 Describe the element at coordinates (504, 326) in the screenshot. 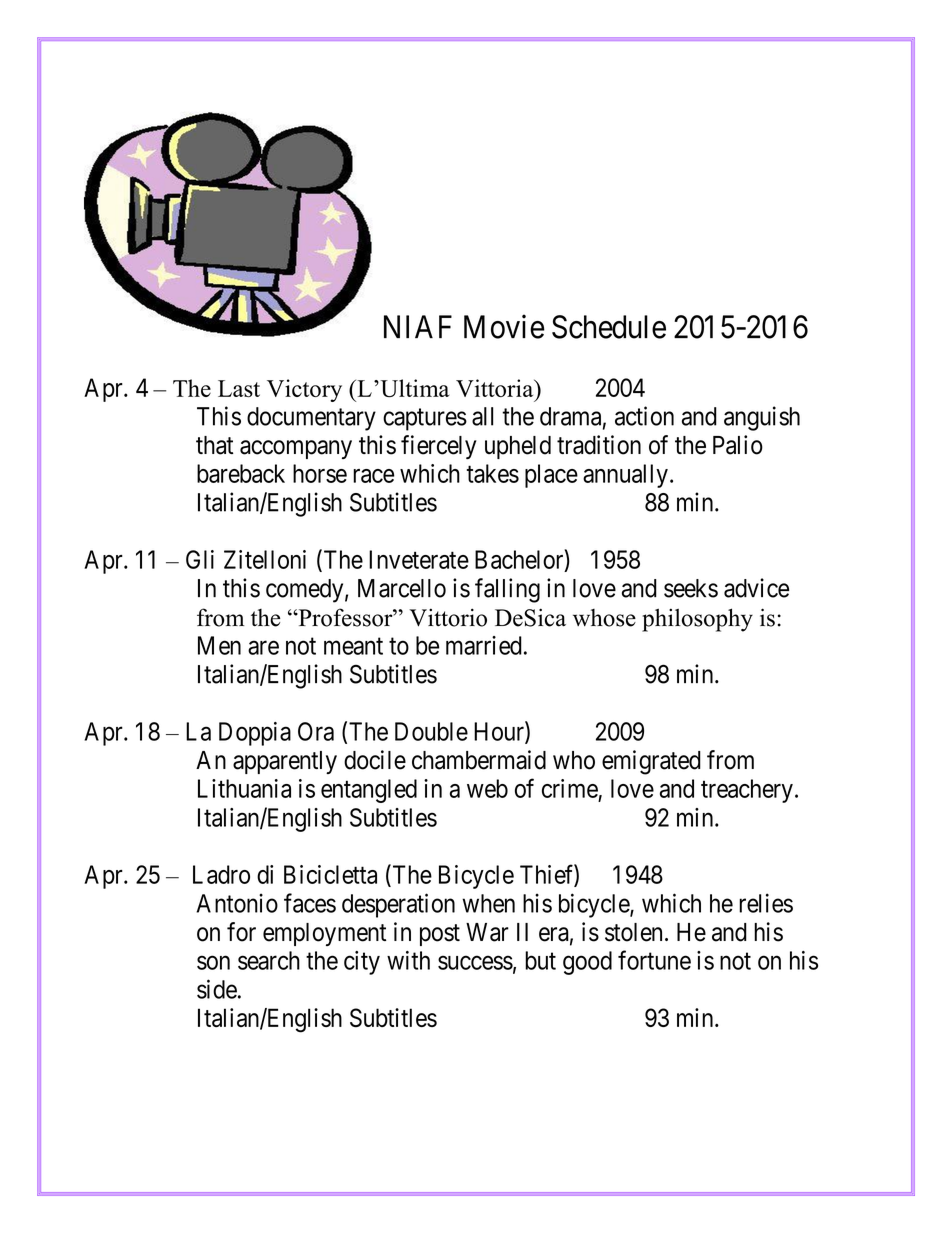

I see `Movie` at that location.
